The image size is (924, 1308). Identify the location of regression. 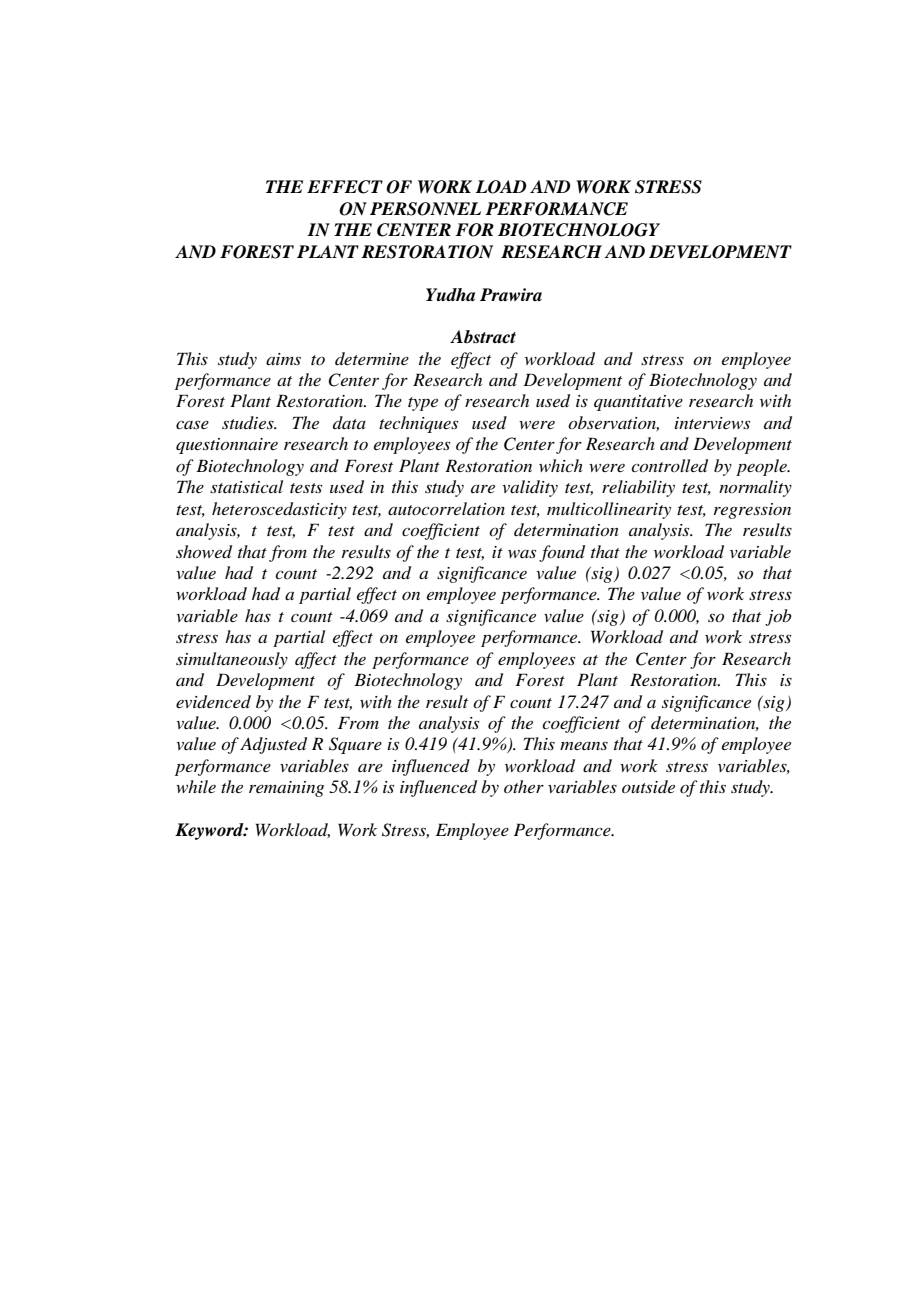
(752, 511).
